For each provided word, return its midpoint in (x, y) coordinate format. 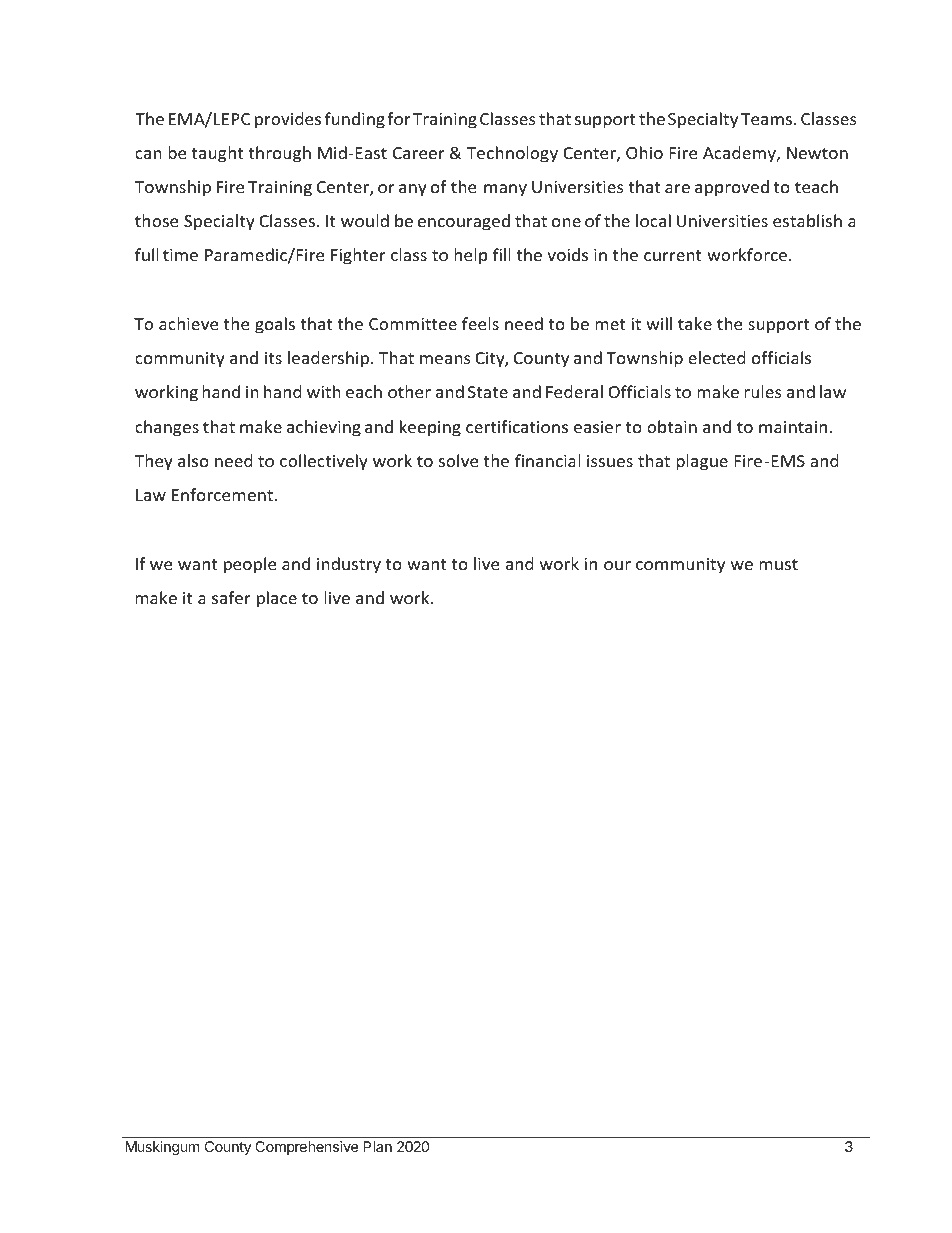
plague (702, 462)
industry (349, 565)
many (505, 190)
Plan (377, 1146)
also (193, 460)
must (778, 564)
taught (217, 154)
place (277, 599)
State (488, 392)
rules (763, 391)
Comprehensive (306, 1148)
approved (732, 188)
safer (231, 597)
